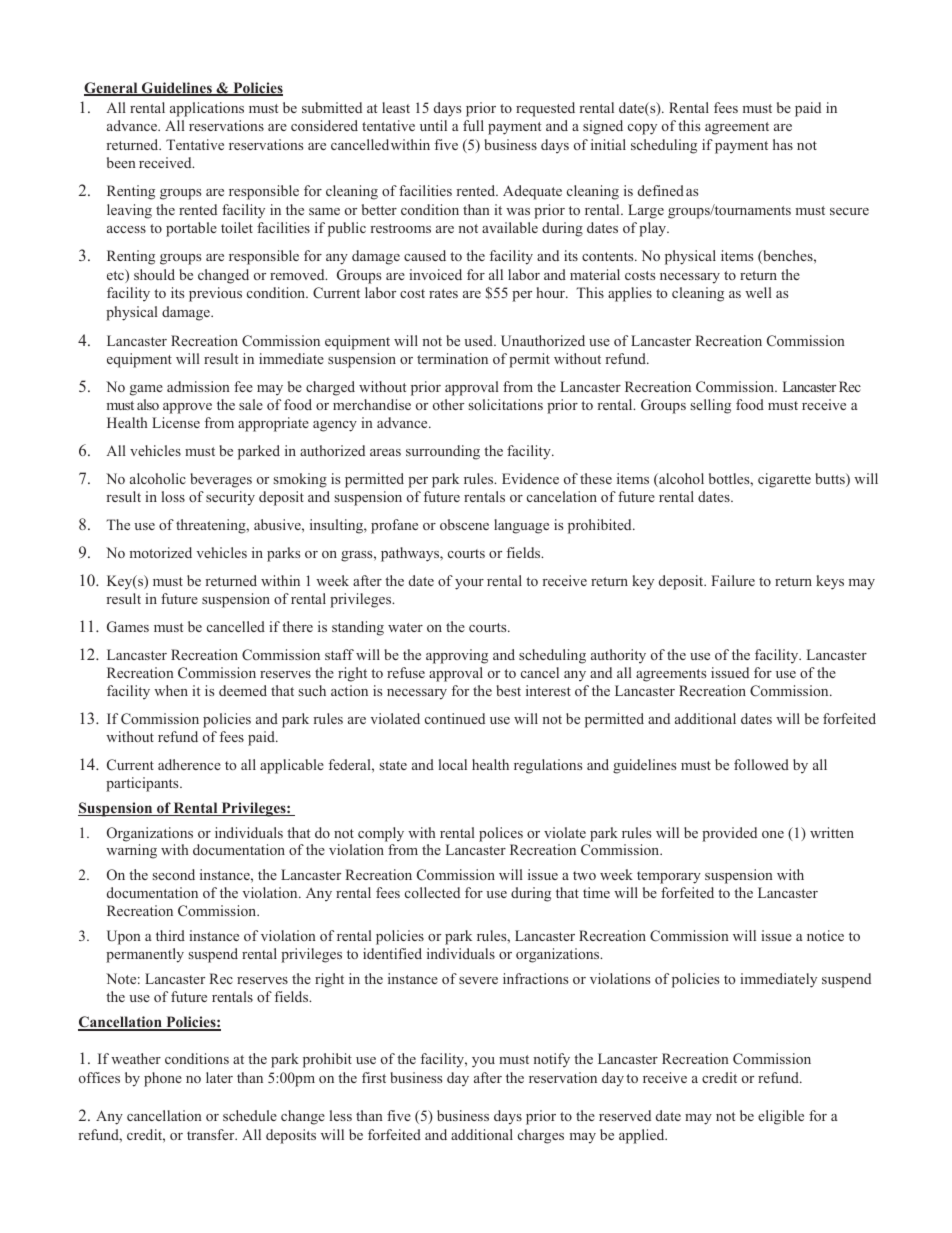  I want to click on full, so click(473, 125).
